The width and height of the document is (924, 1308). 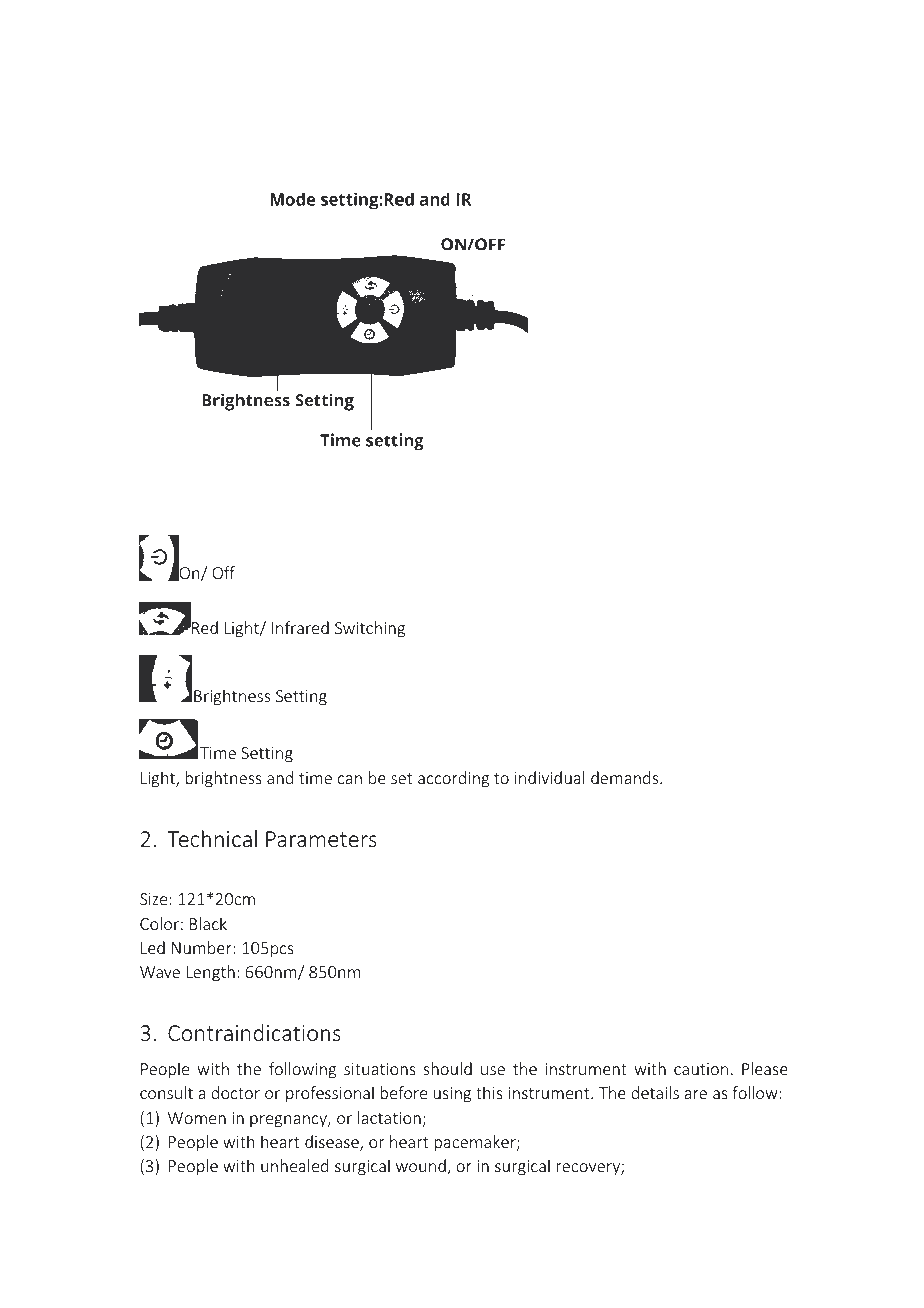 What do you see at coordinates (626, 777) in the document?
I see `demands` at bounding box center [626, 777].
